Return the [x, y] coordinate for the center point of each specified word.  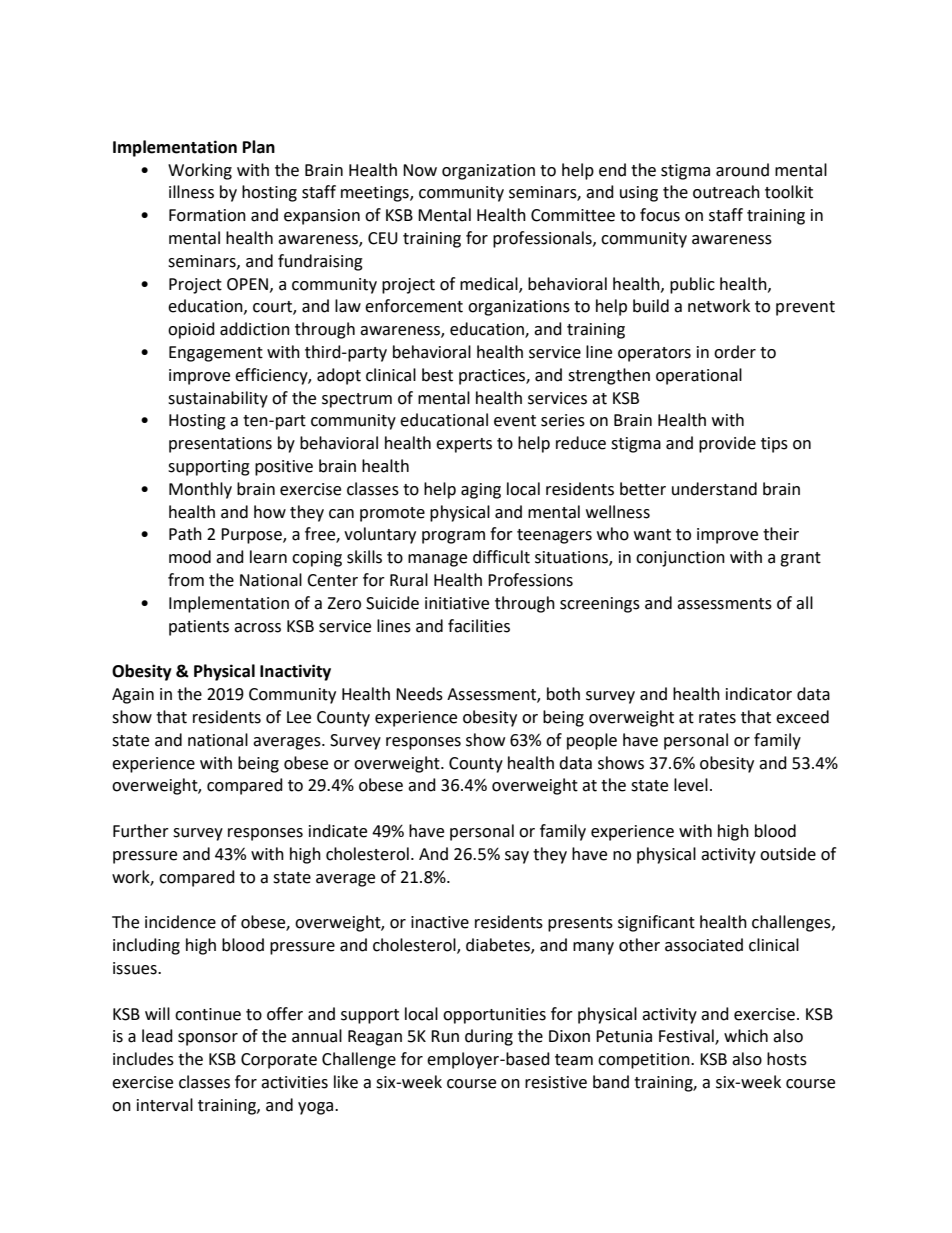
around [742, 170]
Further [141, 831]
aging [481, 491]
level [691, 785]
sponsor [208, 1039]
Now [420, 170]
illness [191, 192]
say [517, 857]
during [489, 1037]
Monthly [200, 490]
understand [714, 489]
